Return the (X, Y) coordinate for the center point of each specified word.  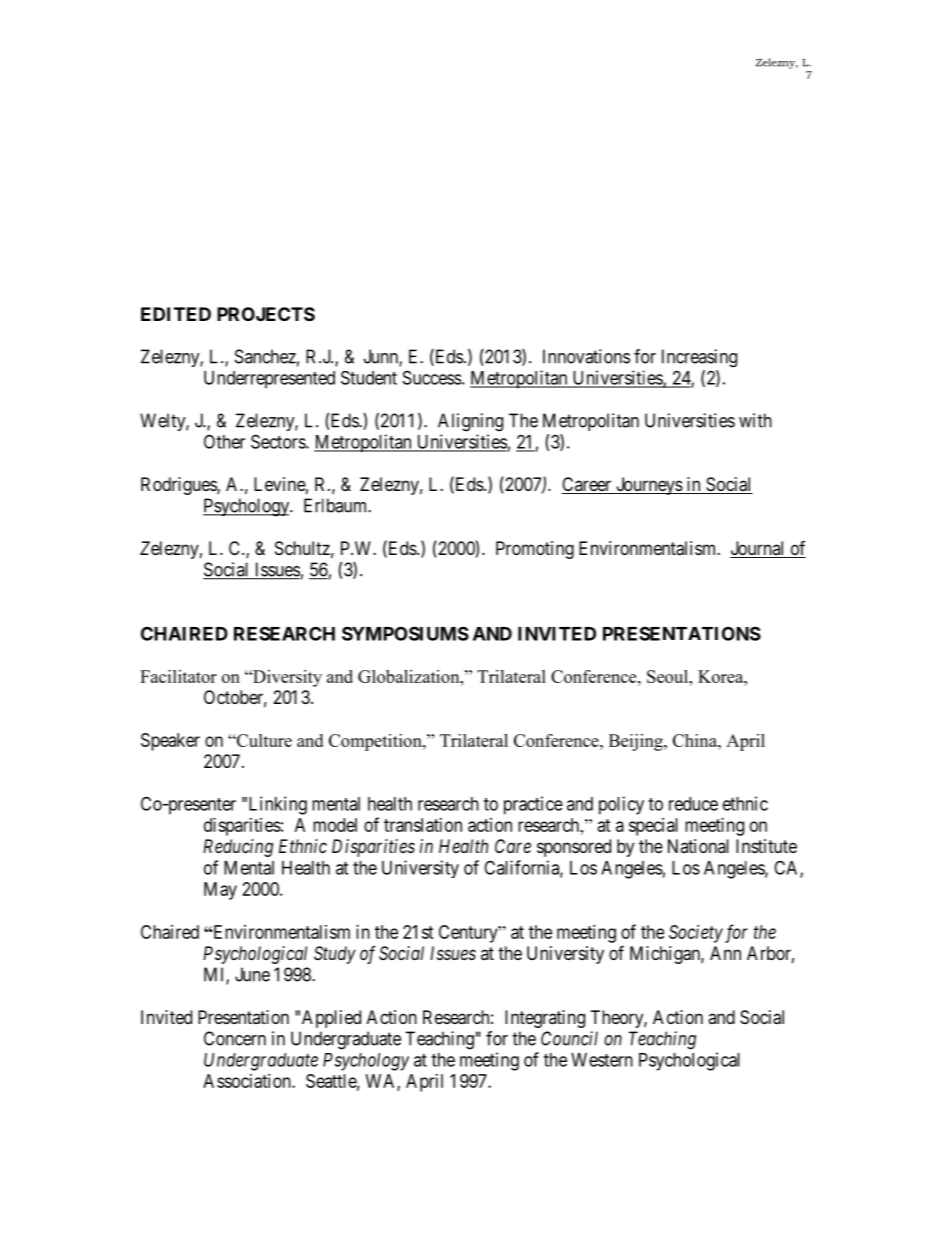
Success (432, 377)
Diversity (286, 678)
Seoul (669, 676)
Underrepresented (269, 380)
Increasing (699, 358)
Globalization (410, 676)
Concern (235, 1038)
